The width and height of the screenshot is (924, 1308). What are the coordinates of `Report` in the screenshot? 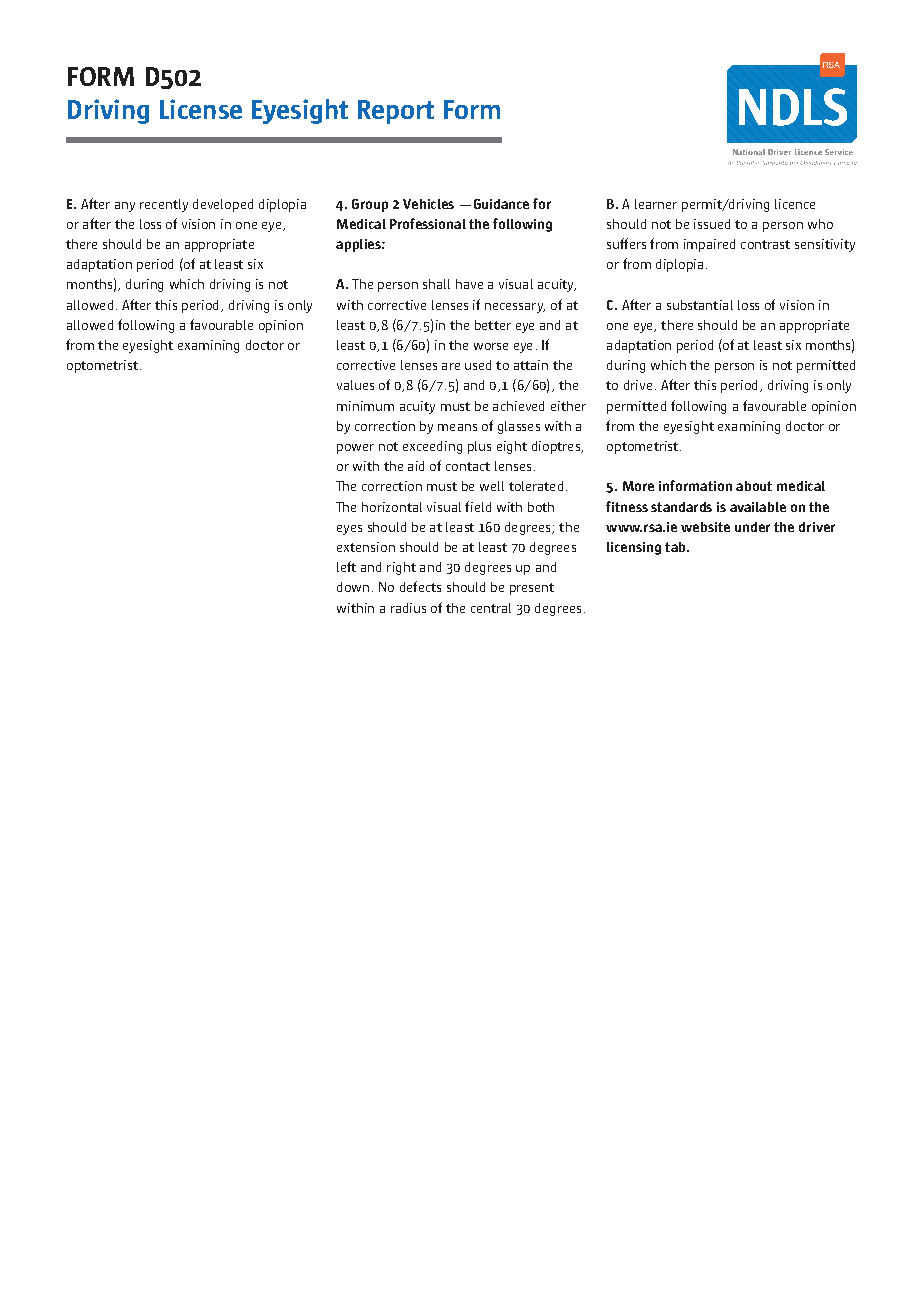 It's located at (396, 112).
